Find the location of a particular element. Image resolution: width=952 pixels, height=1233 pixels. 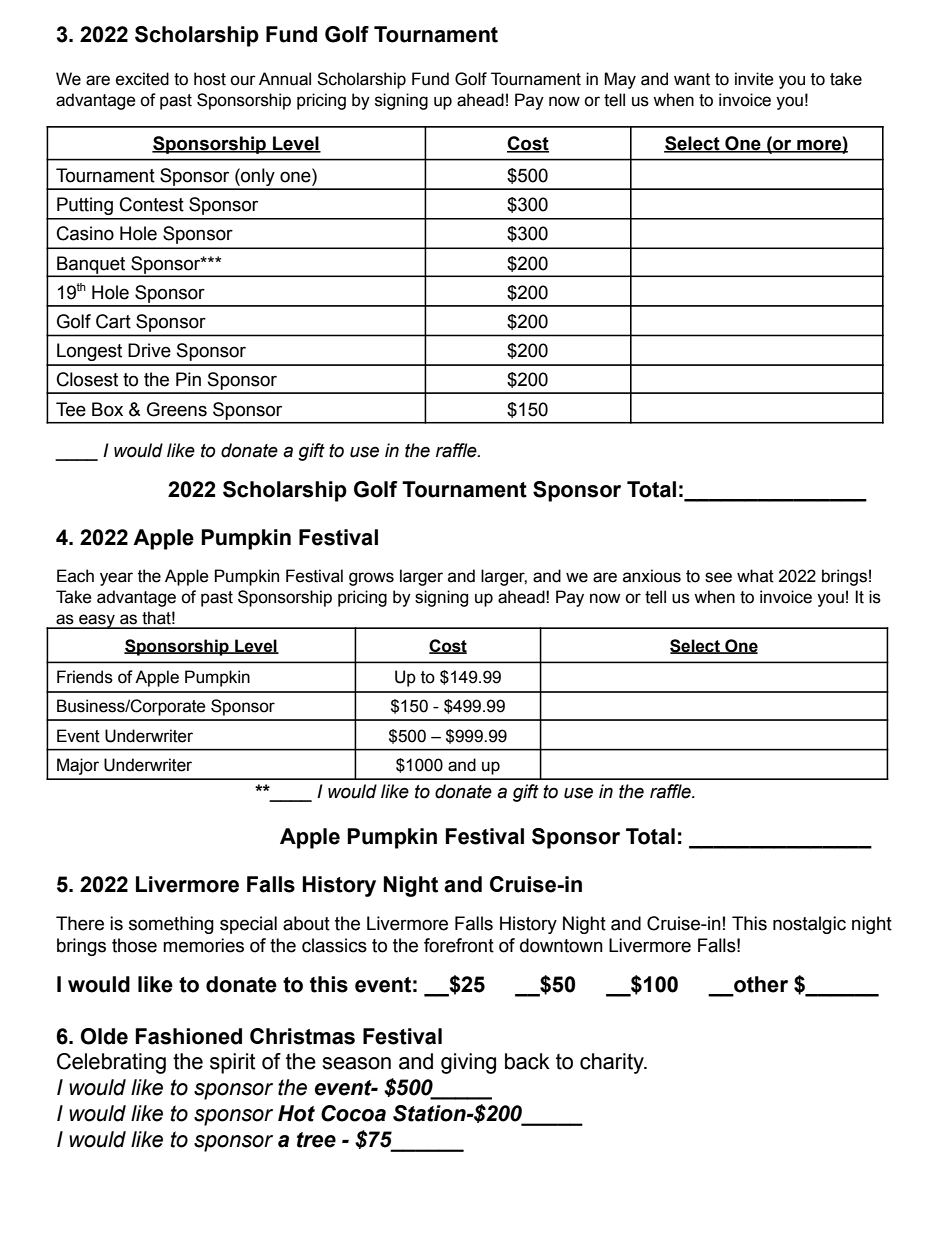

excited is located at coordinates (142, 79).
